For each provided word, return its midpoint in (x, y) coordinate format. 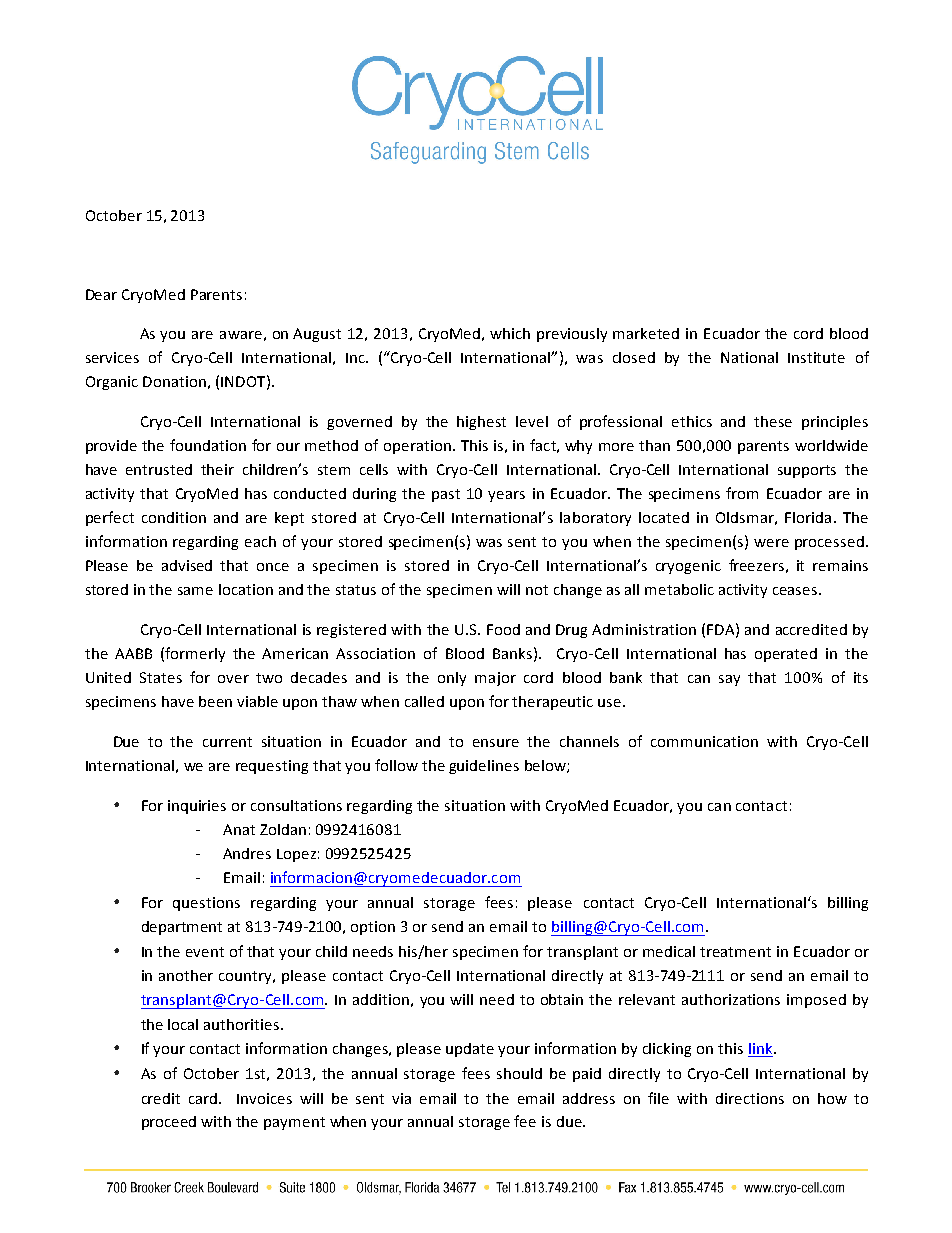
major (495, 679)
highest (481, 423)
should (519, 1073)
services (112, 357)
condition (174, 517)
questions (206, 904)
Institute (816, 357)
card (204, 1098)
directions (750, 1098)
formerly (195, 654)
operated (786, 655)
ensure (496, 743)
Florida (808, 517)
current (227, 742)
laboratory (595, 519)
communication (704, 741)
